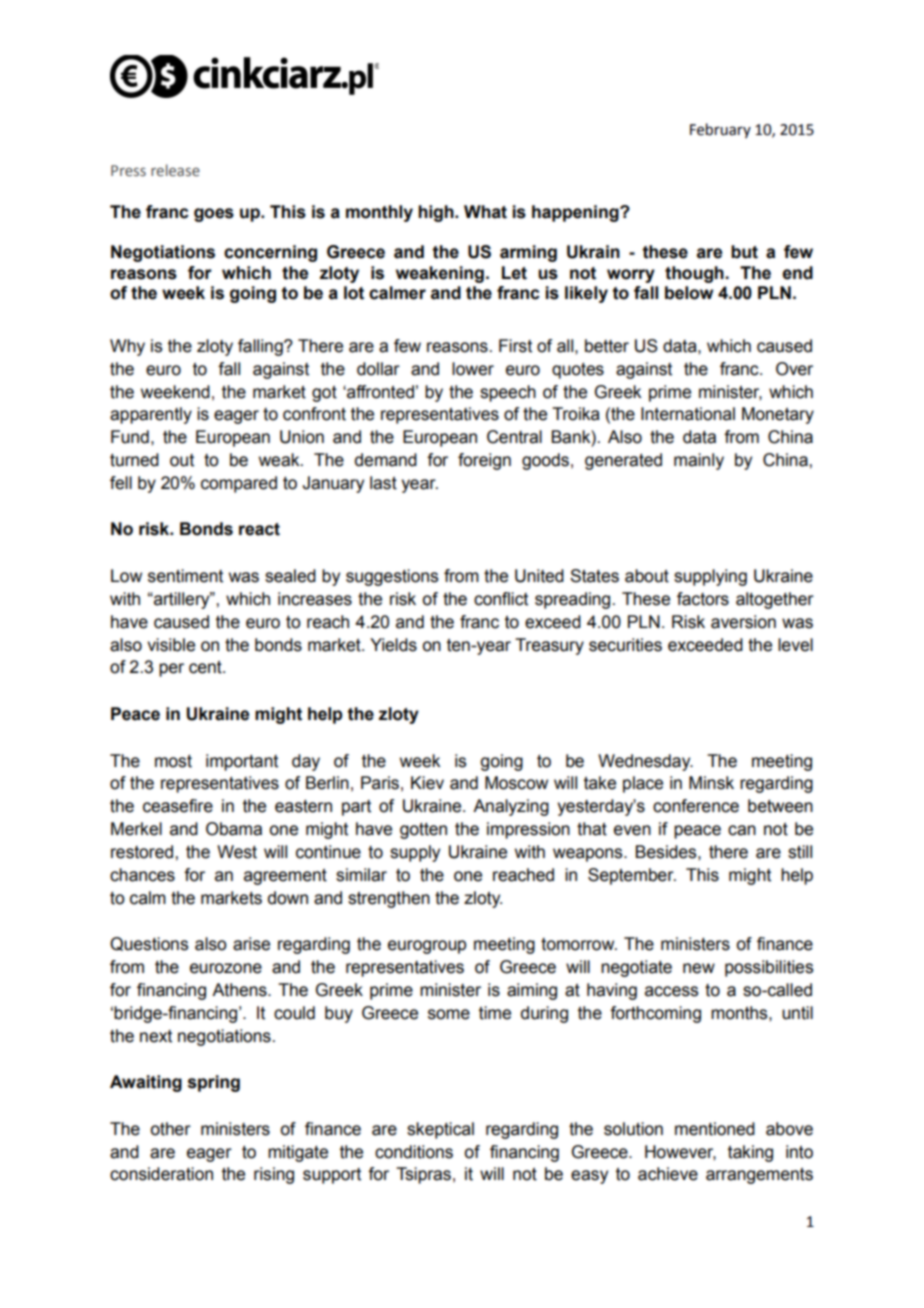  I want to click on skeptical, so click(440, 1130).
